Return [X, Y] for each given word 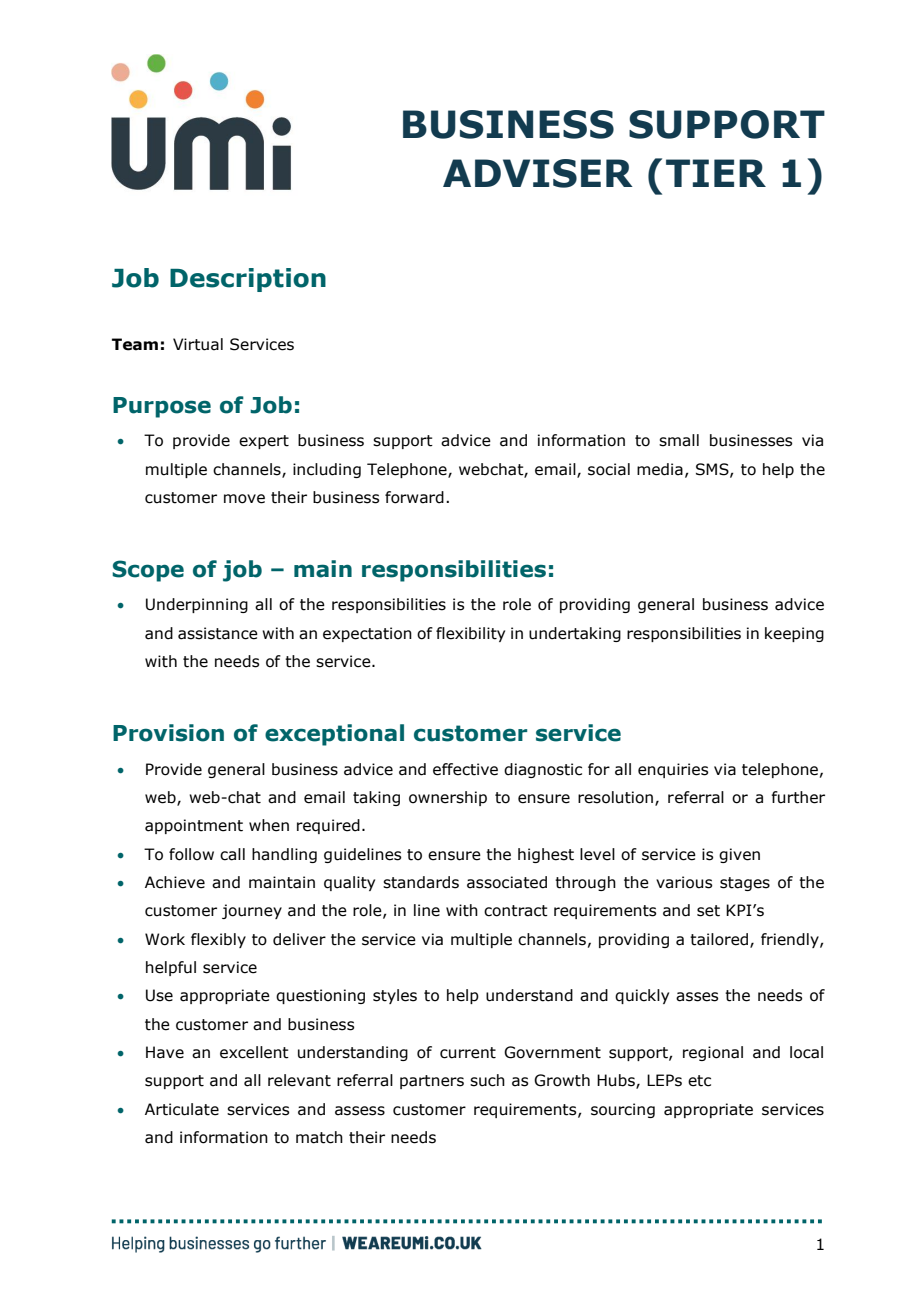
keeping [794, 634]
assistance [218, 633]
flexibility [470, 634]
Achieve [175, 882]
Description [248, 280]
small [679, 440]
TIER [716, 173]
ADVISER [538, 173]
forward [414, 497]
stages [745, 884]
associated [507, 882]
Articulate [182, 1109]
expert [264, 442]
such [487, 1080]
